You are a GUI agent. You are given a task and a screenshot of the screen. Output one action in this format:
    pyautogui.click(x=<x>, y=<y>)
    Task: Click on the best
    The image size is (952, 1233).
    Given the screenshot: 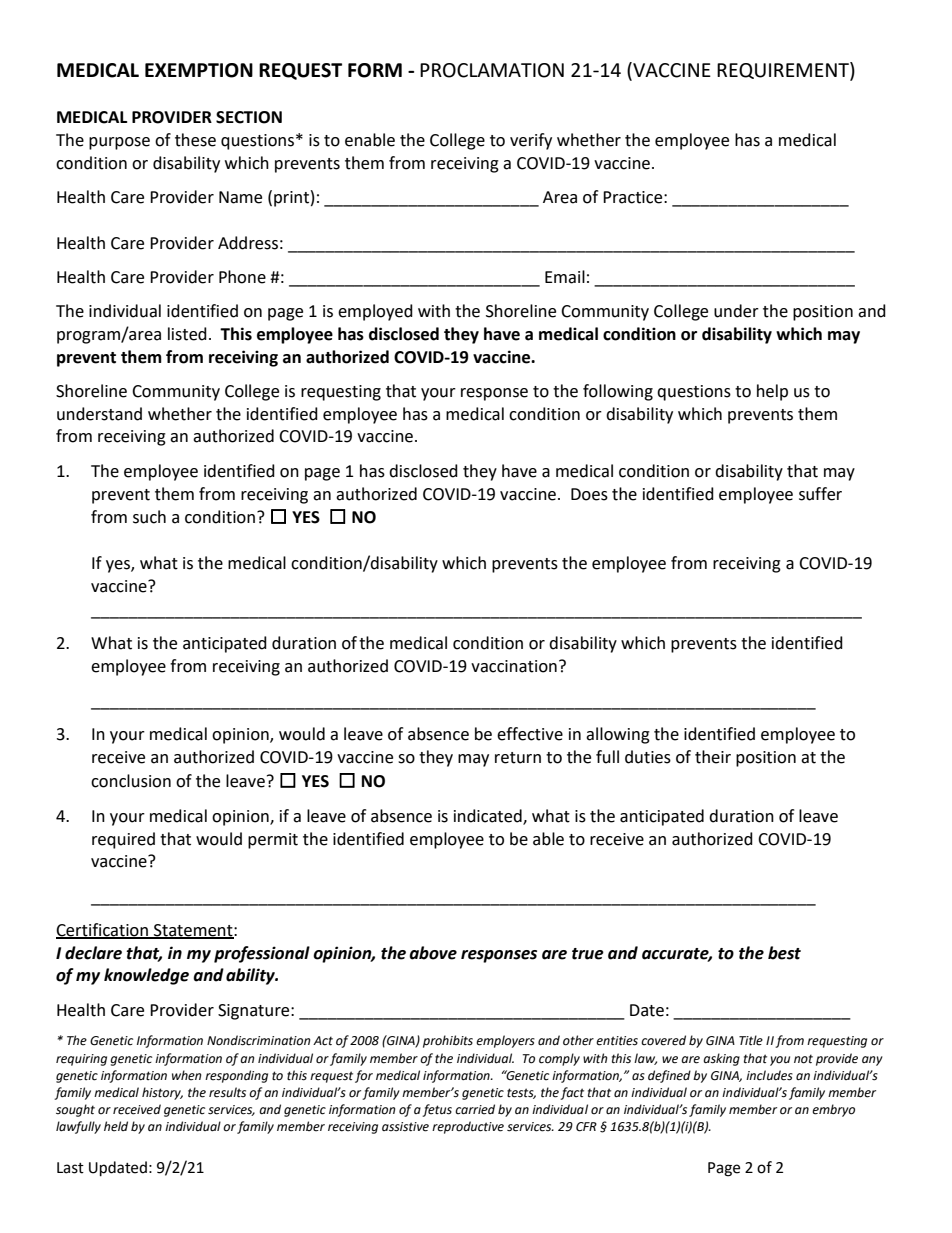 What is the action you would take?
    pyautogui.click(x=784, y=953)
